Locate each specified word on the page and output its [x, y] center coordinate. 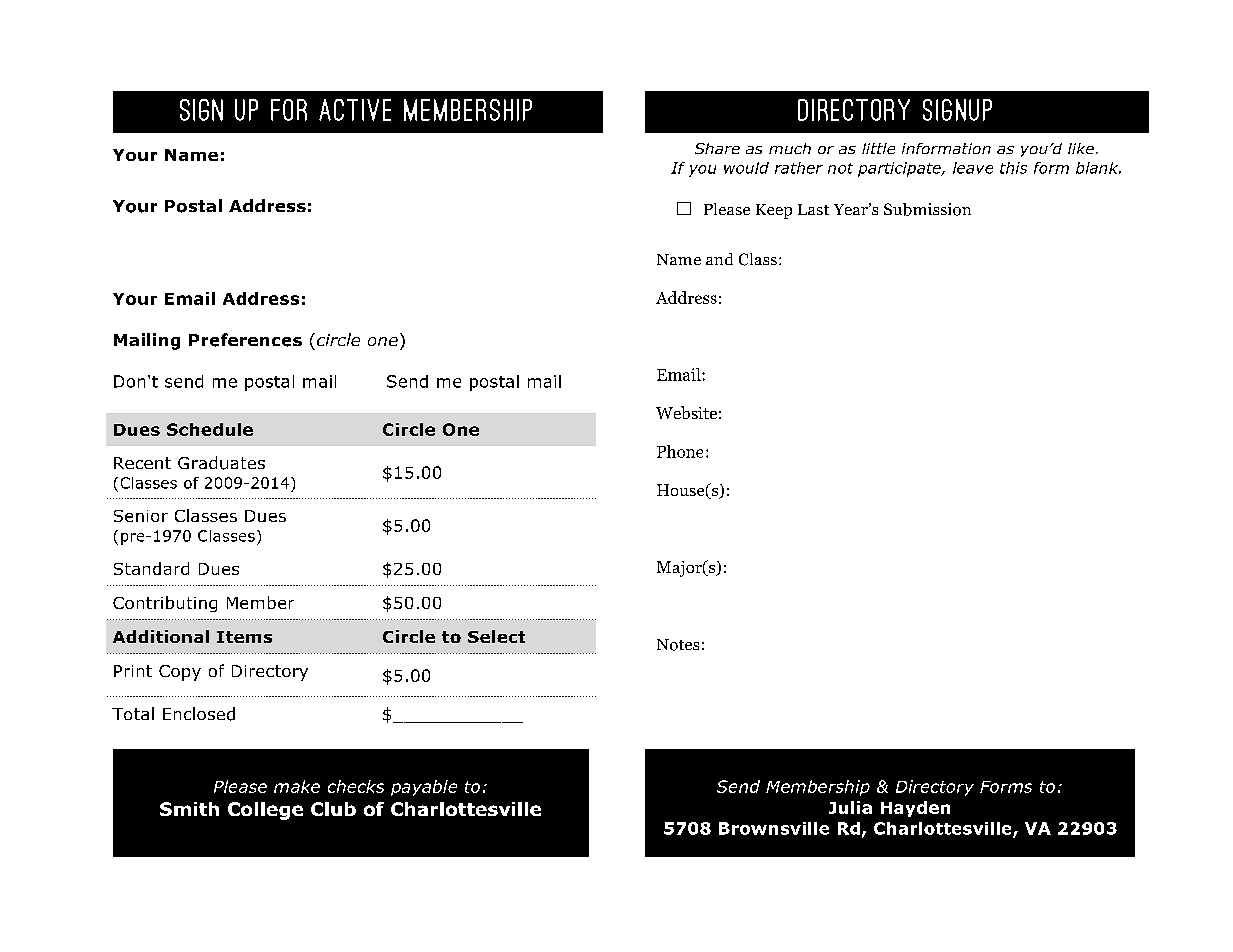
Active [355, 110]
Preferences [245, 340]
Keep [774, 211]
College [265, 811]
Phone [680, 451]
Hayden [915, 809]
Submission [927, 209]
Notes [678, 645]
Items [244, 637]
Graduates [221, 463]
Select [496, 636]
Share [717, 148]
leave [973, 168]
